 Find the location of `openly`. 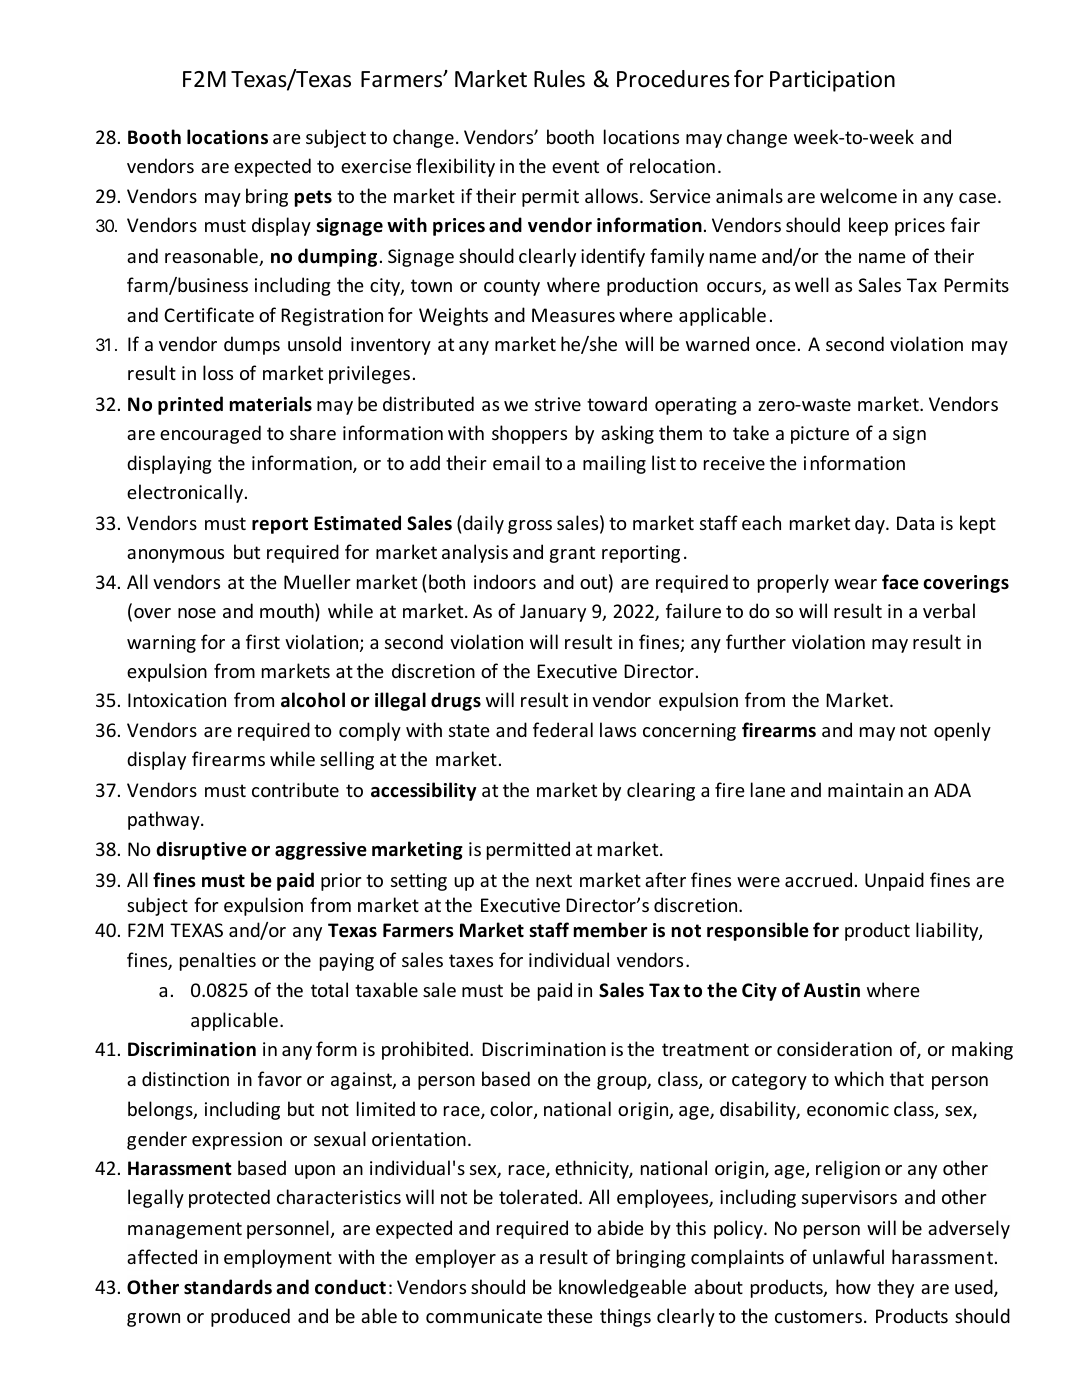

openly is located at coordinates (962, 731).
